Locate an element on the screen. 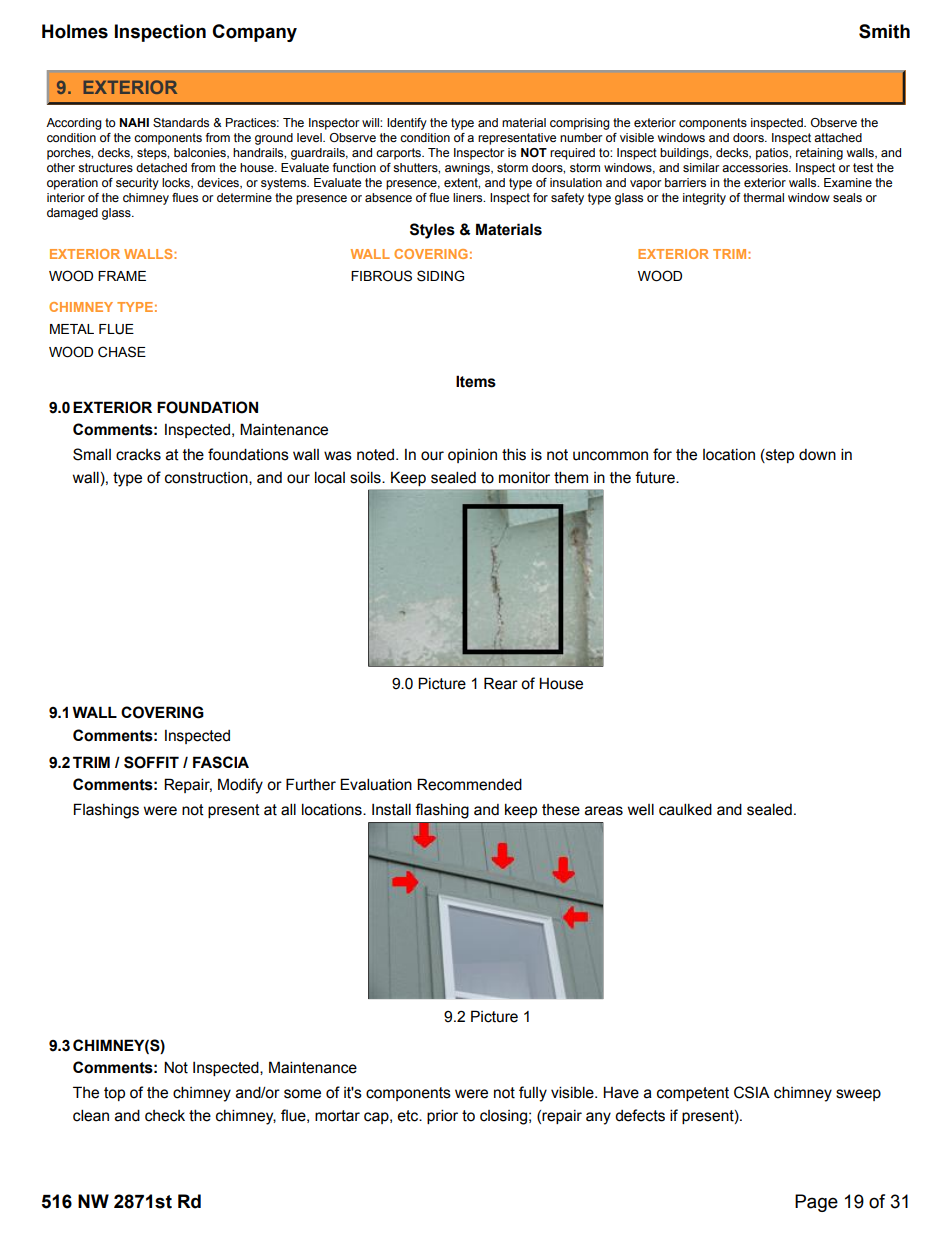  Identify is located at coordinates (407, 124).
